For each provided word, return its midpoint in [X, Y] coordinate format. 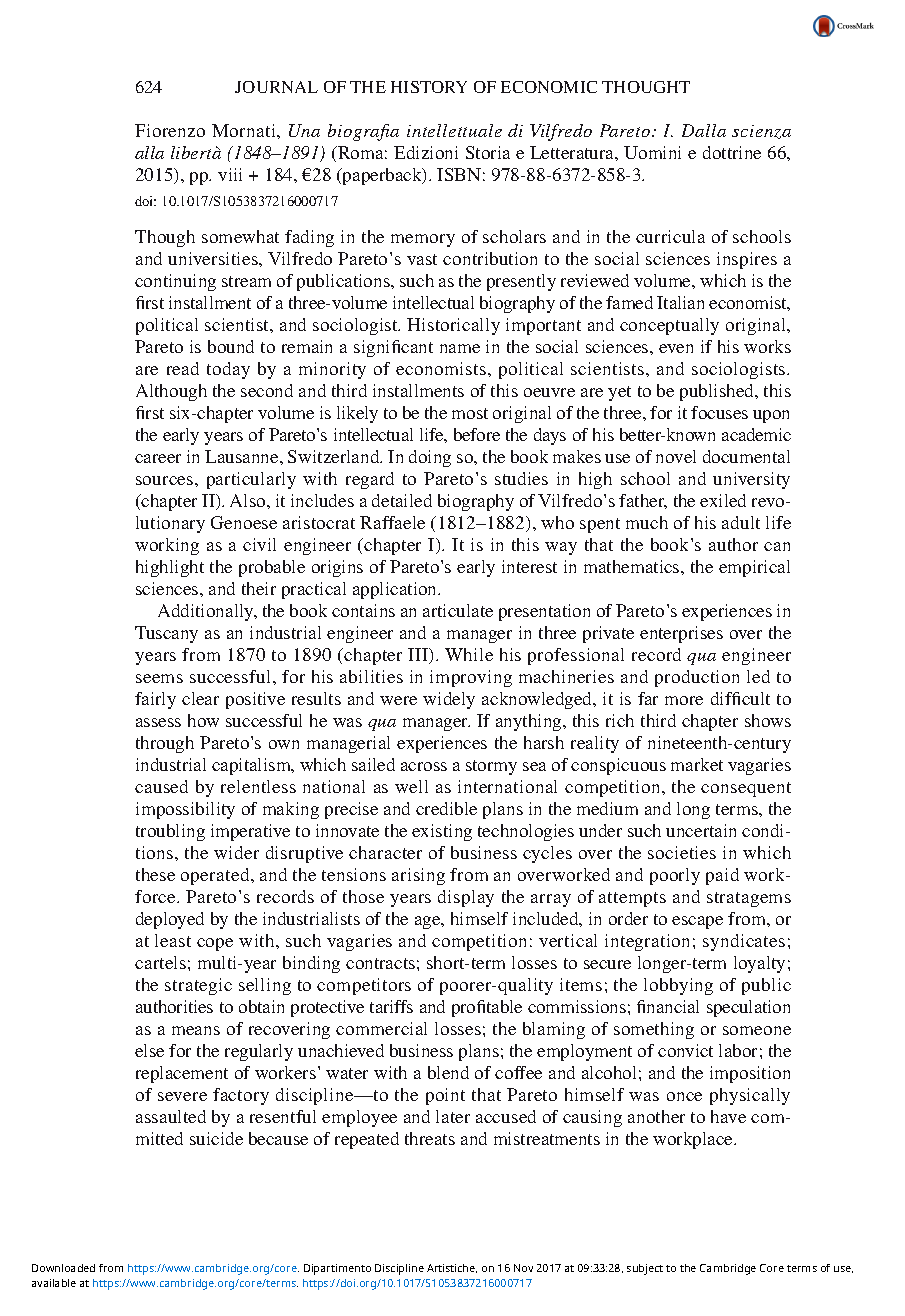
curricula [670, 236]
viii [230, 174]
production [697, 678]
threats [430, 1138]
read [183, 368]
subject [645, 1269]
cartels [160, 962]
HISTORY [429, 87]
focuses [719, 412]
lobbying [678, 986]
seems [159, 678]
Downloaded [63, 1268]
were [398, 700]
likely [357, 414]
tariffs [391, 1006]
